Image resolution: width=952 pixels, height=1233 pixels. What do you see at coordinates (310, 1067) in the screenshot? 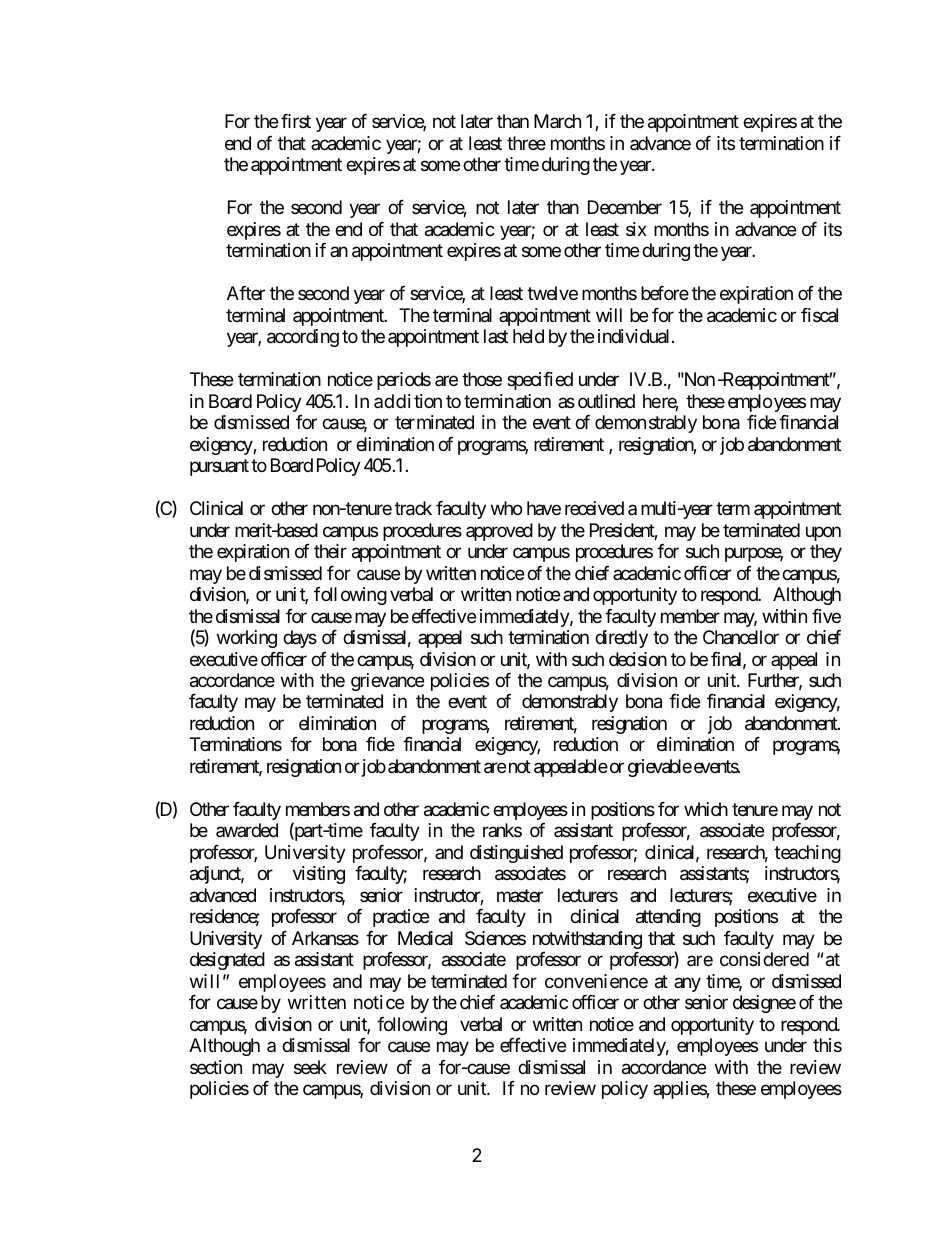
I see `seek` at bounding box center [310, 1067].
